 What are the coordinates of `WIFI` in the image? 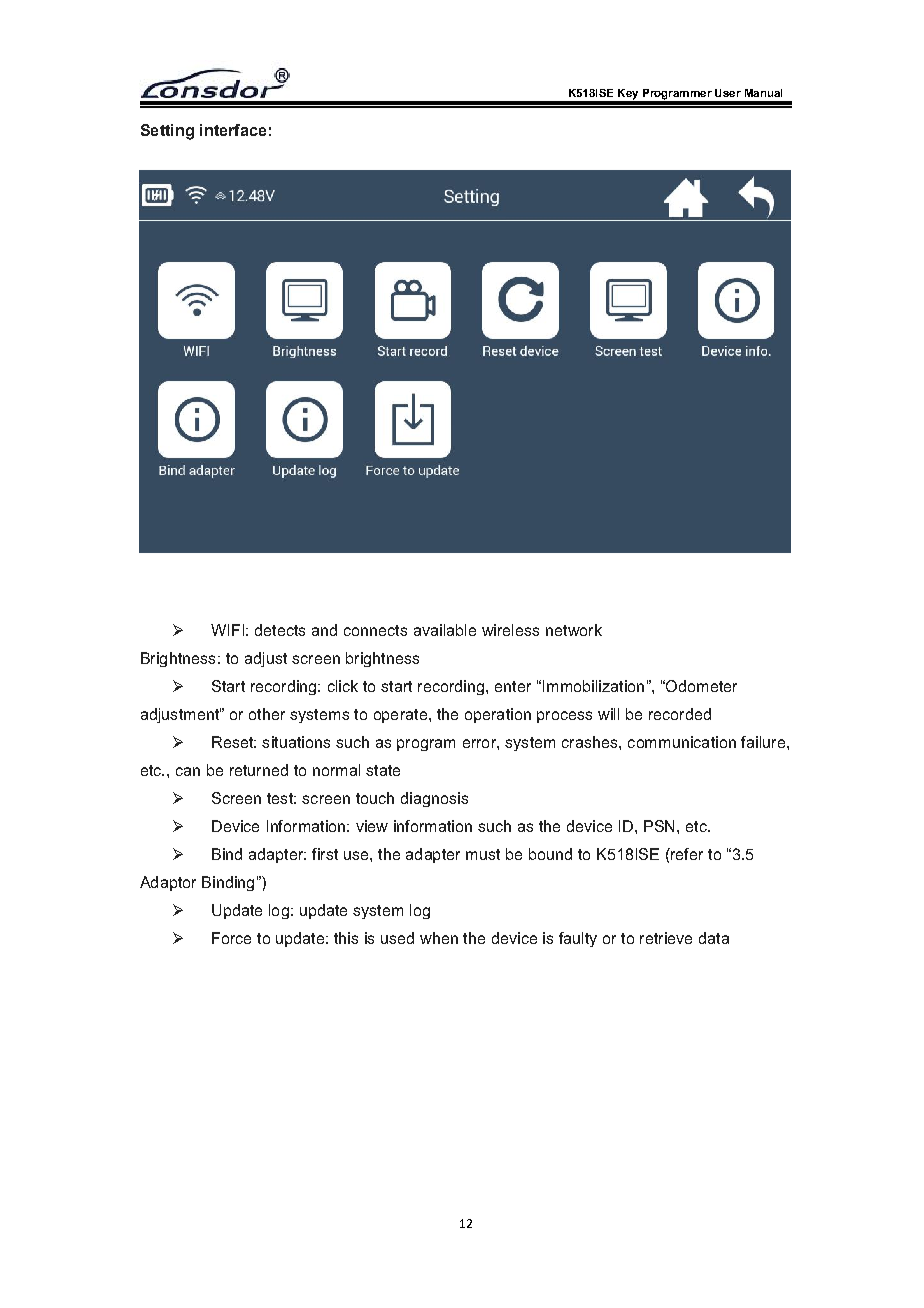 It's located at (227, 630).
